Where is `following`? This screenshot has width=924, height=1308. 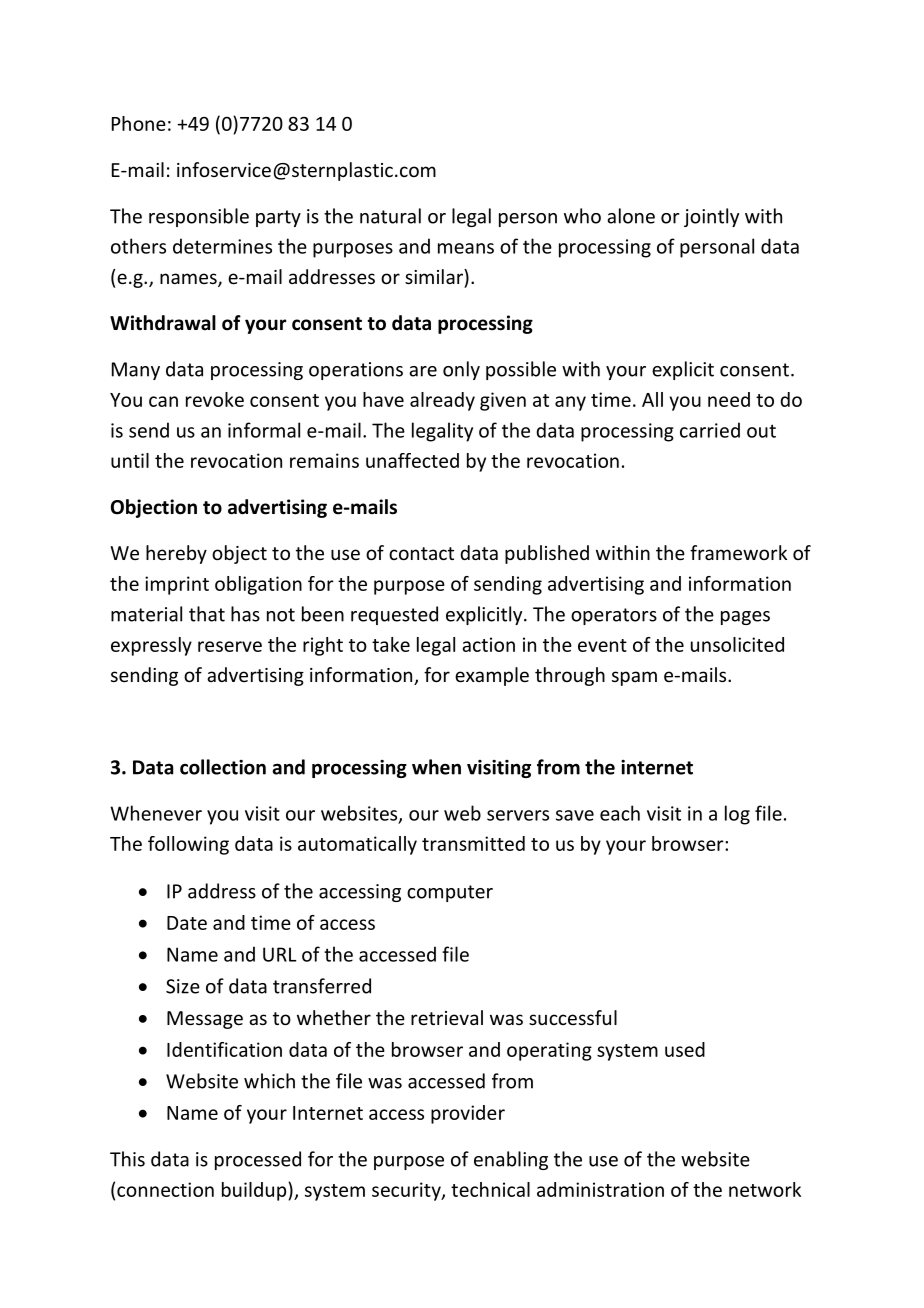 following is located at coordinates (188, 845).
